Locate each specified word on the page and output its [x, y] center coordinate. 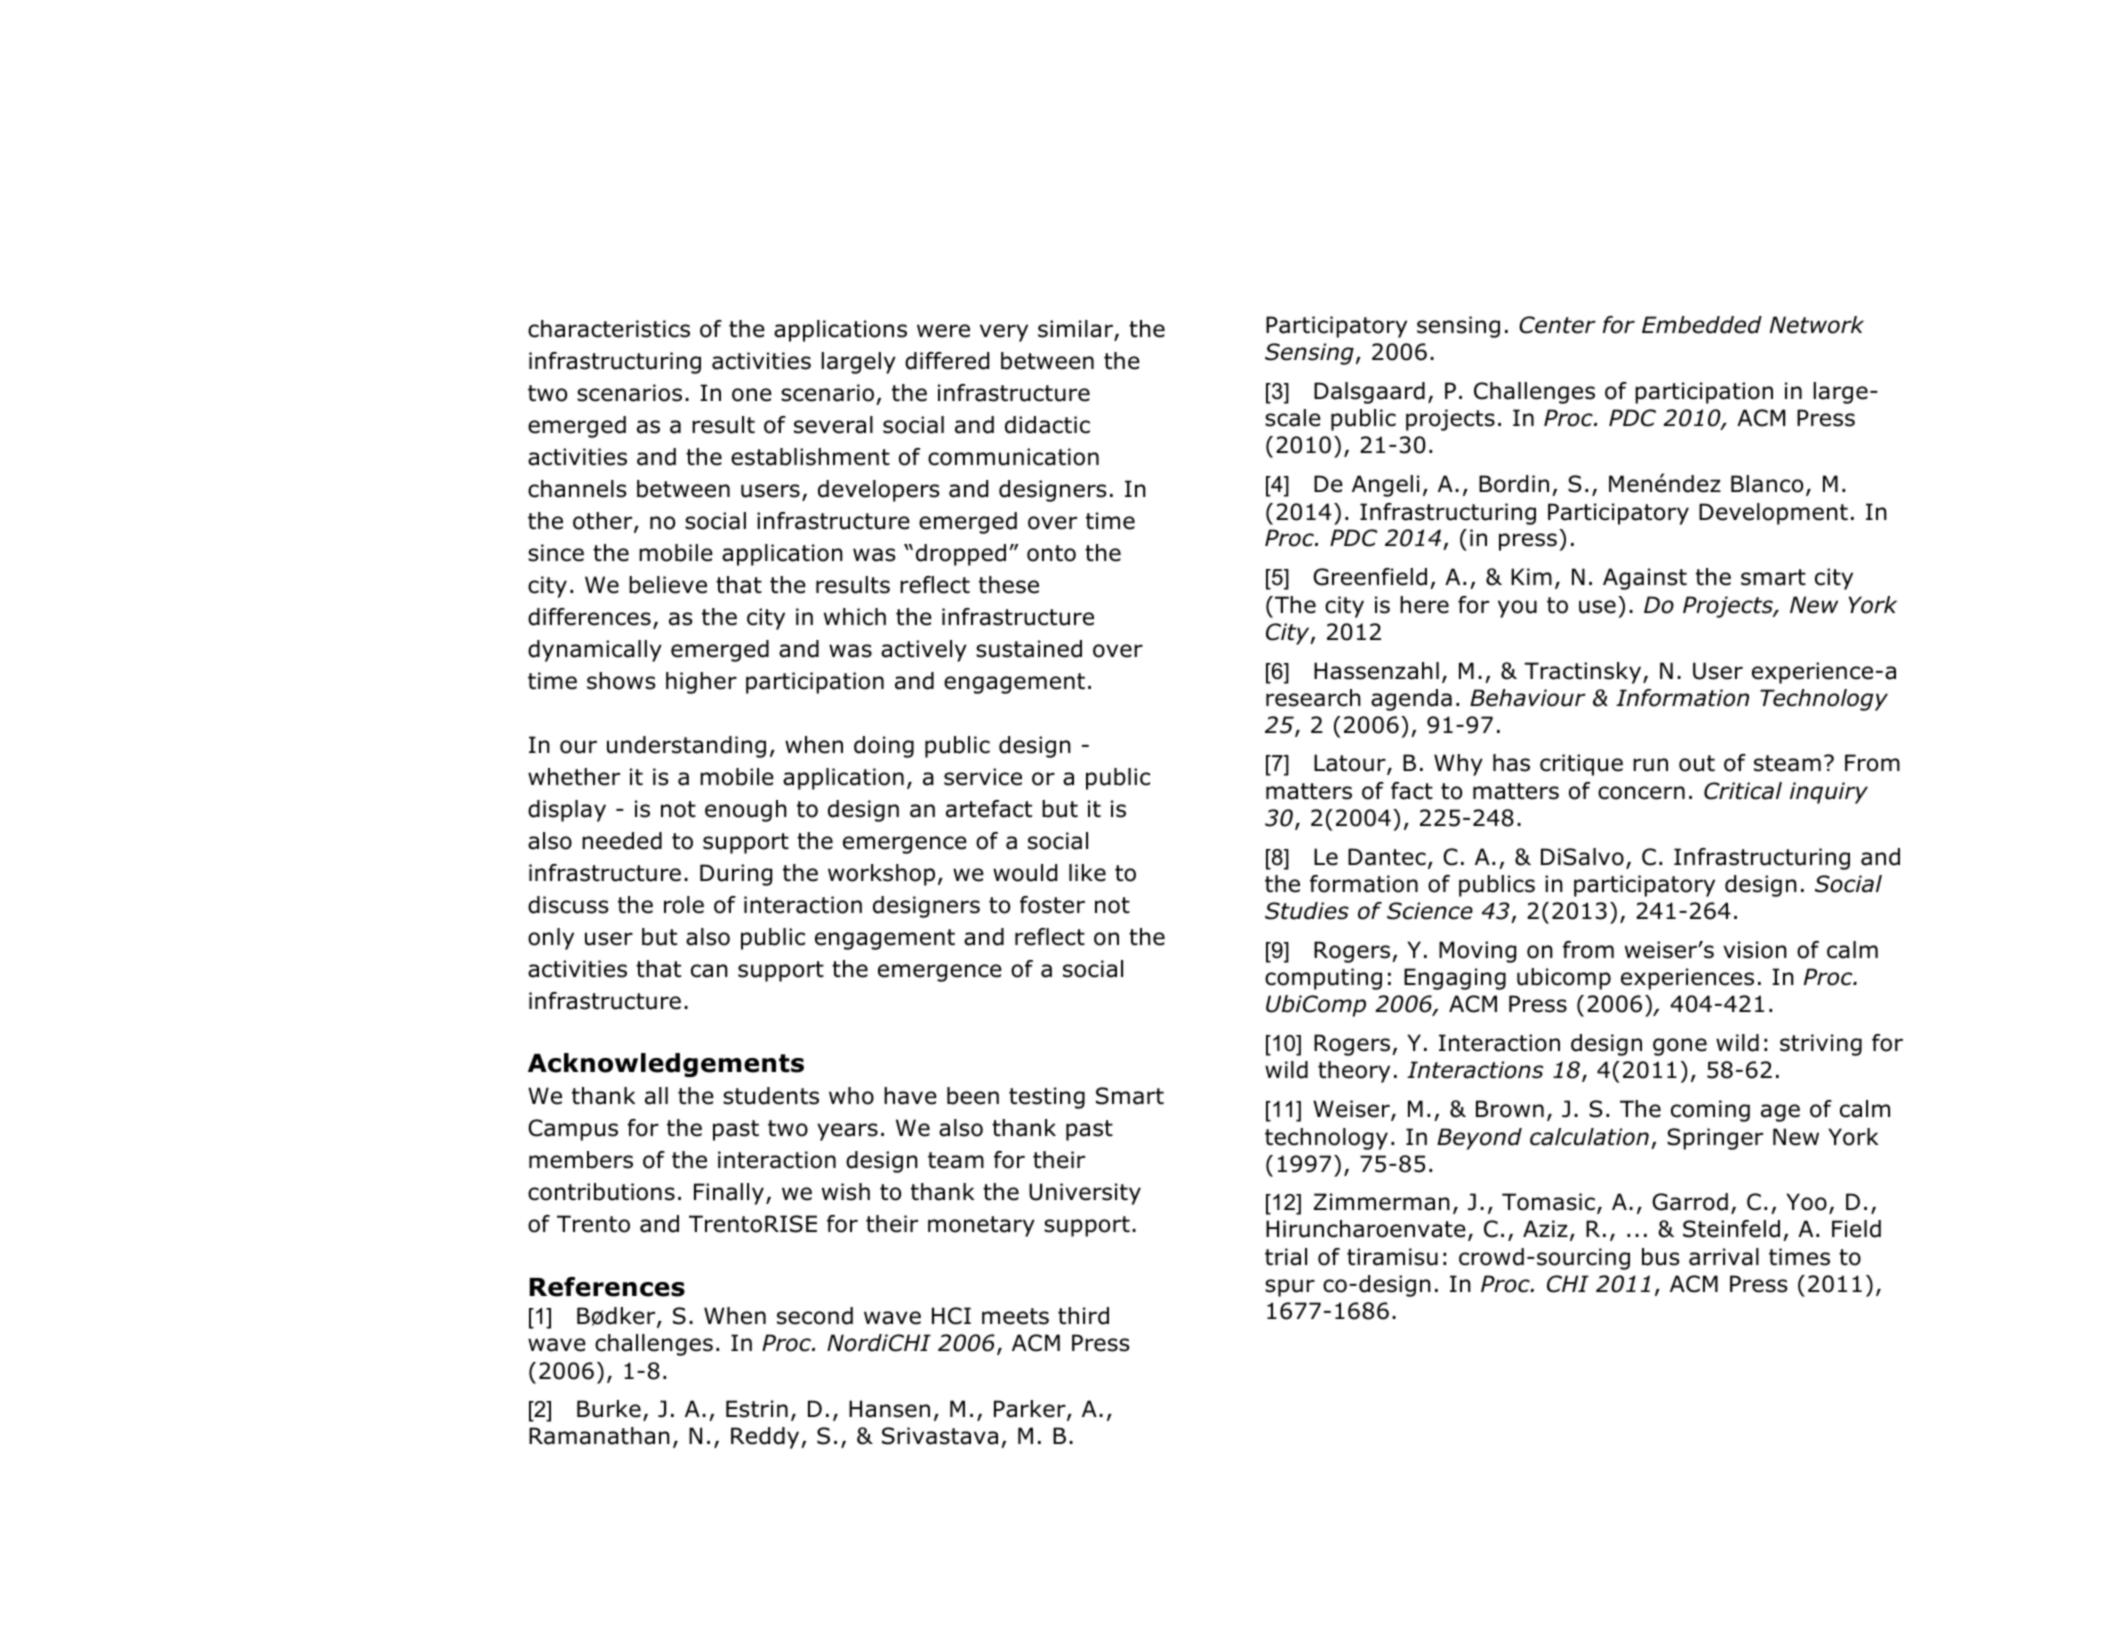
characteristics [609, 329]
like [1087, 873]
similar [1076, 330]
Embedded [1702, 325]
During [736, 875]
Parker [1031, 1410]
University [1085, 1194]
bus [1661, 1257]
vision [1755, 950]
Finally [729, 1194]
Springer [1715, 1139]
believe [668, 585]
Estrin [757, 1409]
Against [1645, 579]
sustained [1029, 649]
